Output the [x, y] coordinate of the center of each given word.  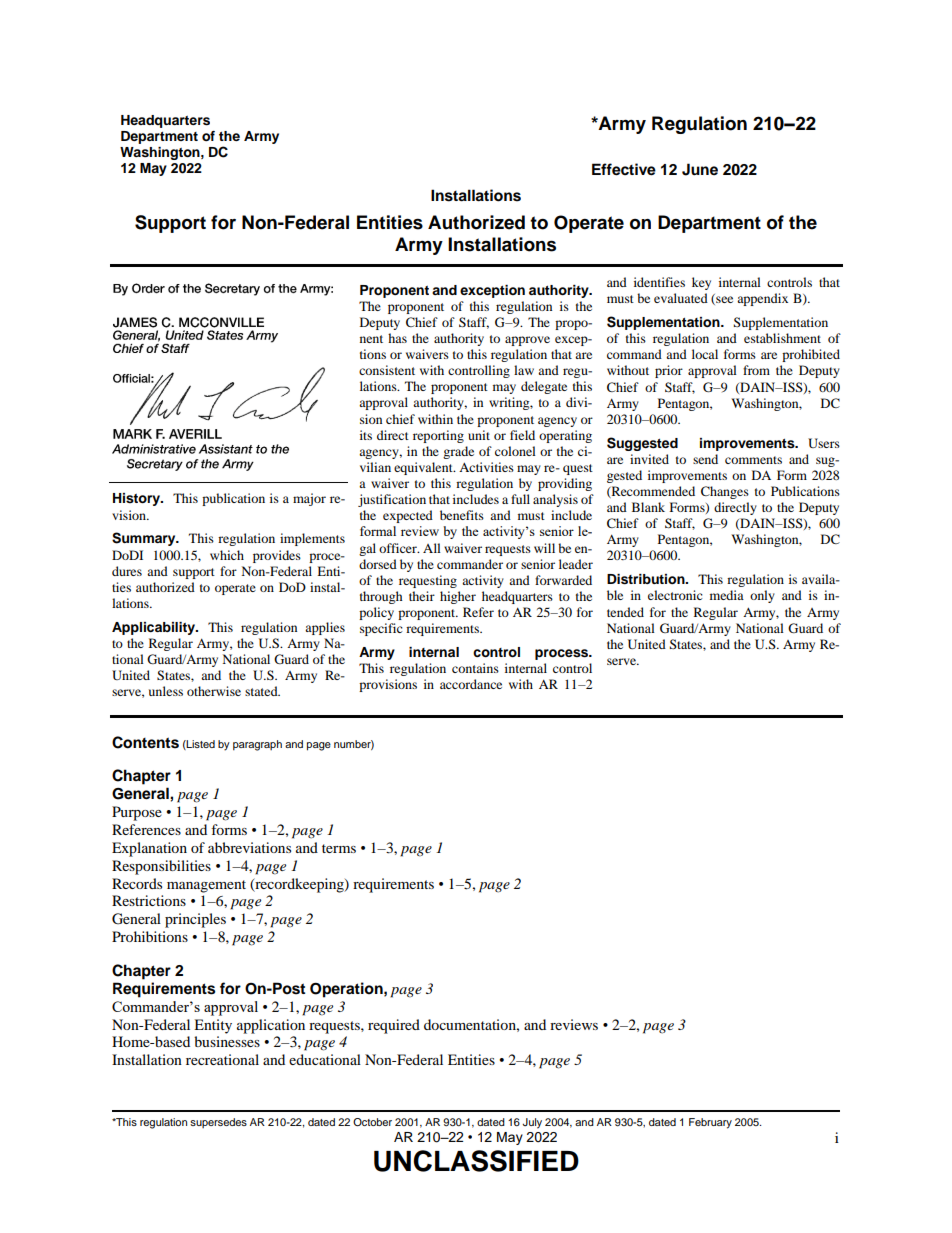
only [762, 596]
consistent [387, 370]
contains [475, 668]
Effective [624, 169]
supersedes [218, 1123]
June [700, 169]
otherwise [214, 691]
